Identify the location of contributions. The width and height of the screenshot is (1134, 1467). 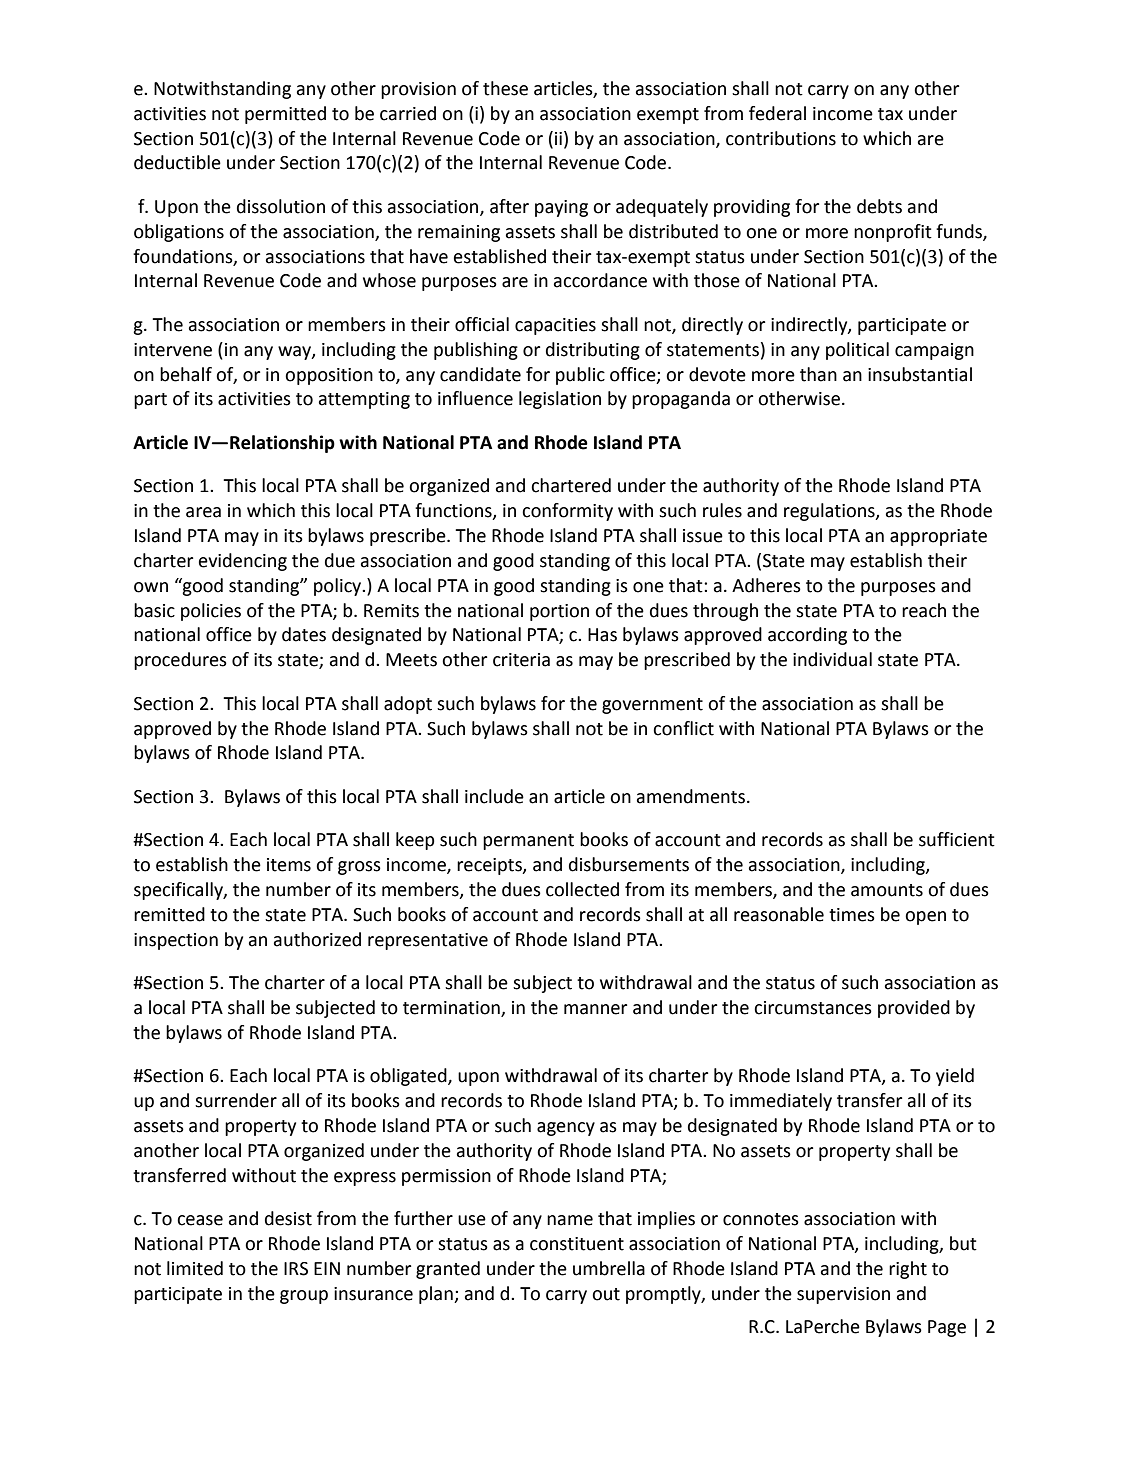
(781, 138).
